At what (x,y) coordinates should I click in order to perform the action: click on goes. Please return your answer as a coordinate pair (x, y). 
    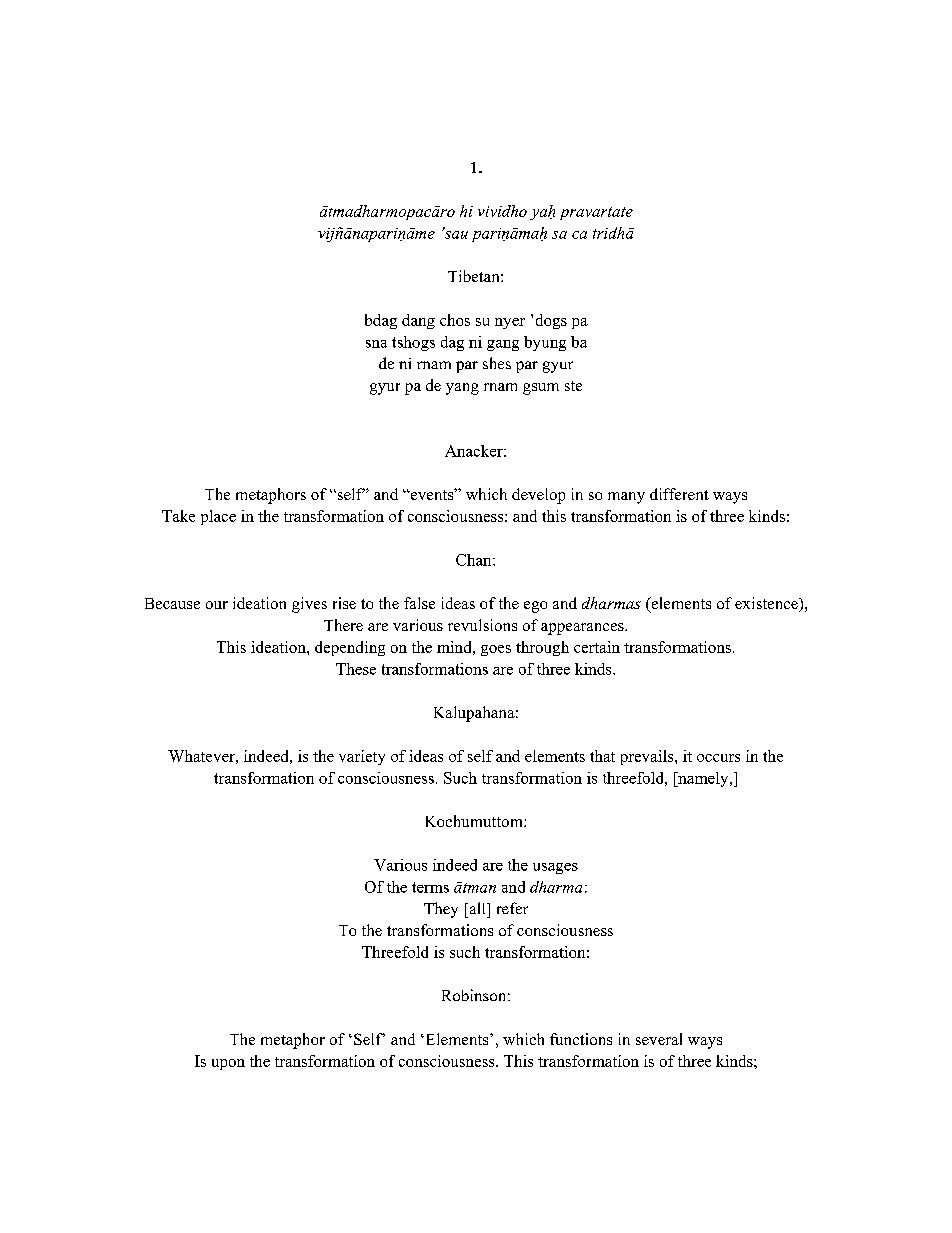
    Looking at the image, I should click on (496, 650).
